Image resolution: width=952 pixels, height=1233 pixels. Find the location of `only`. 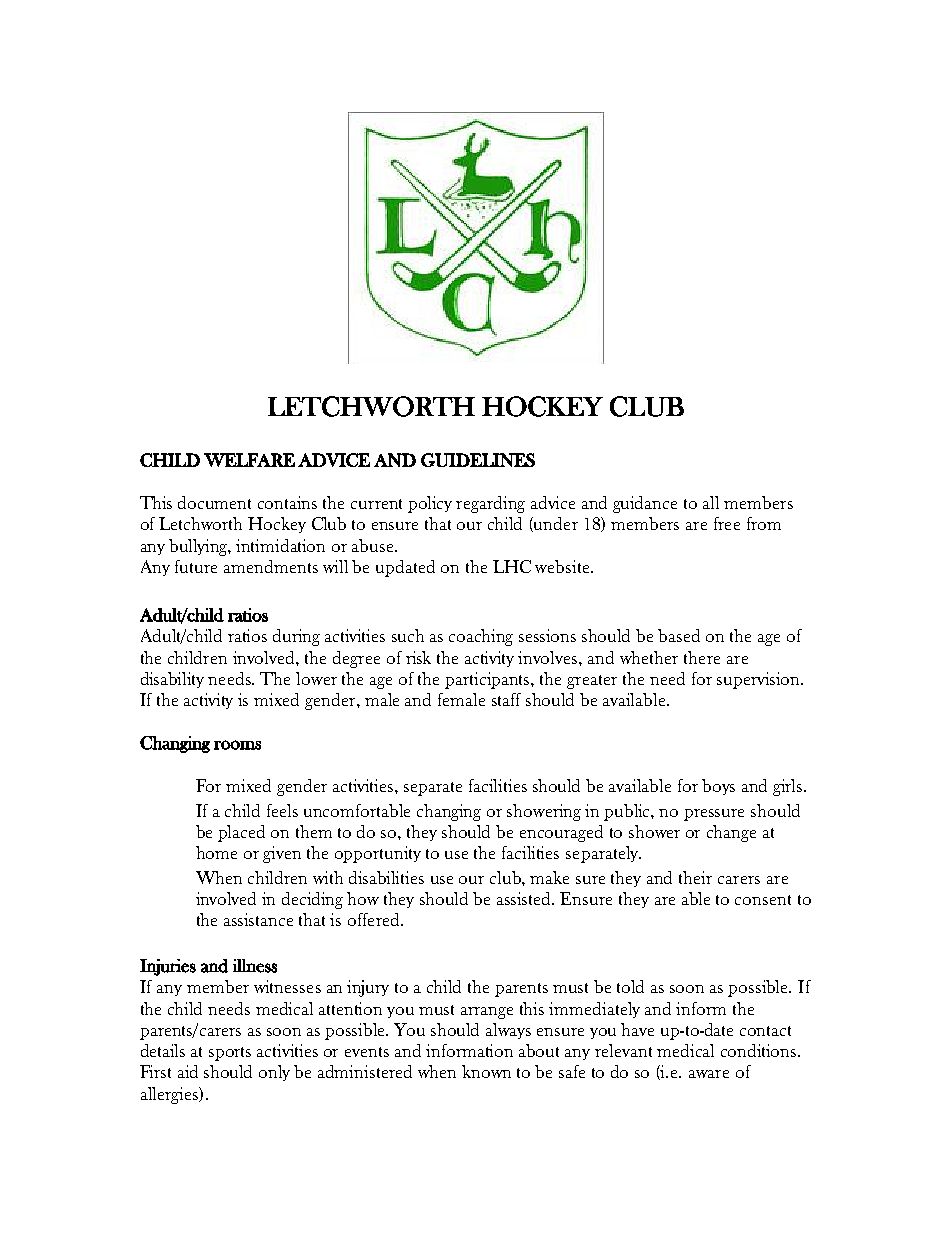

only is located at coordinates (274, 1073).
